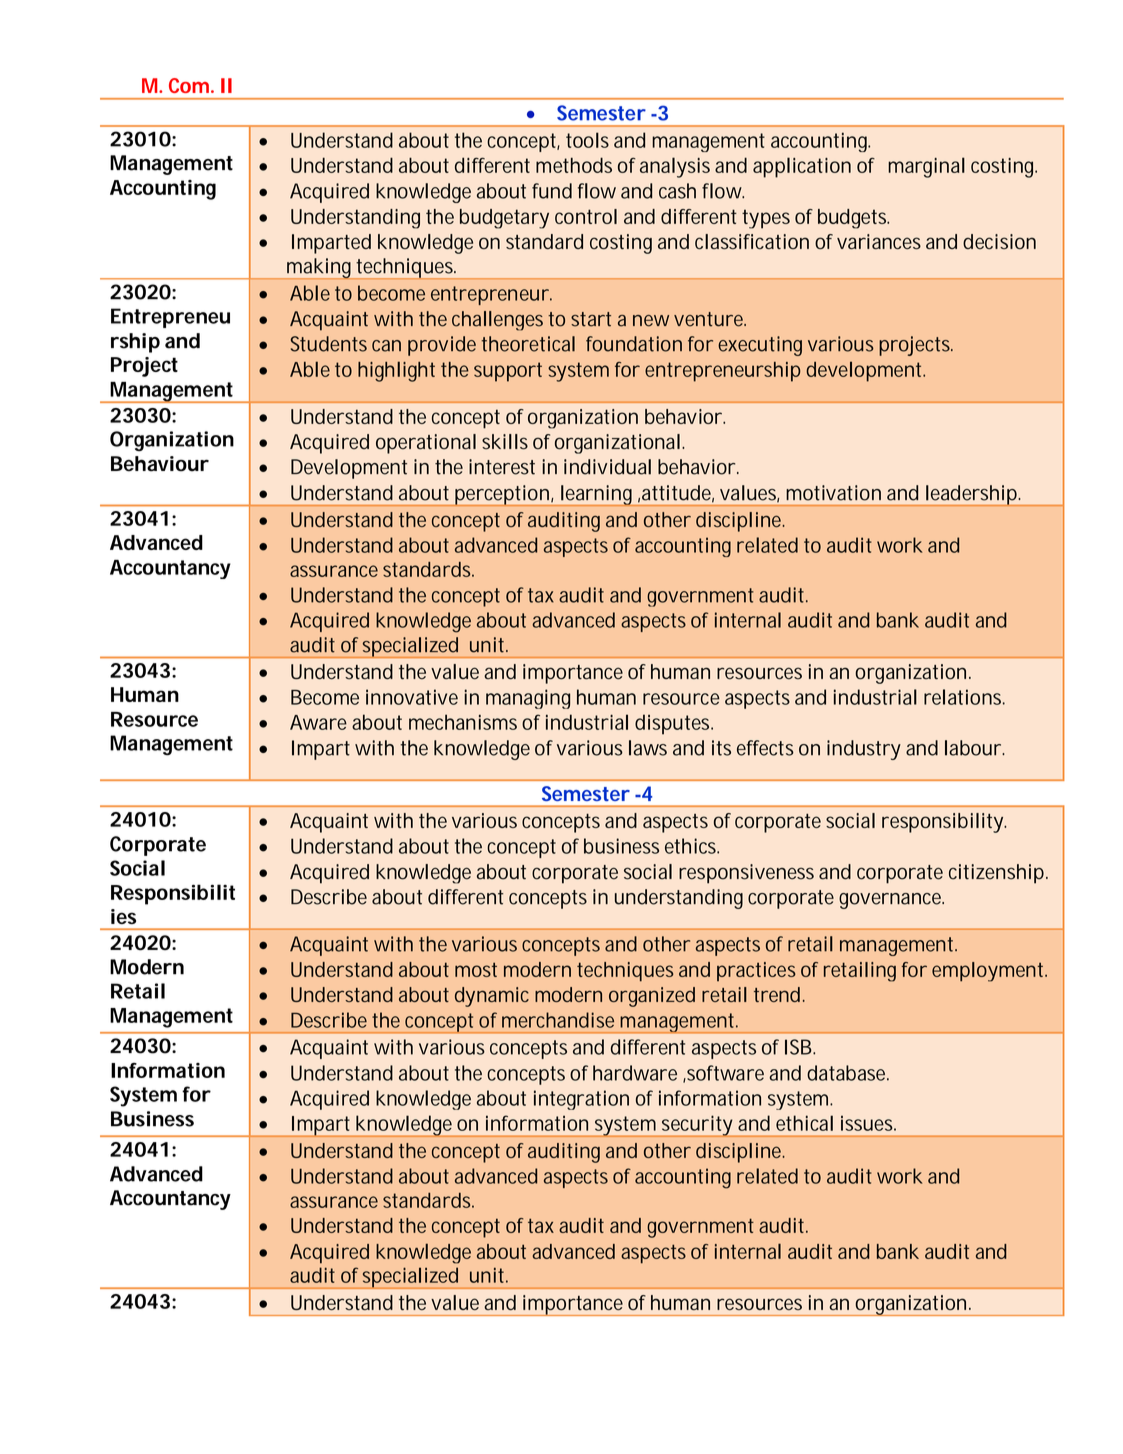 The image size is (1123, 1454). Describe the element at coordinates (574, 165) in the screenshot. I see `methods` at that location.
